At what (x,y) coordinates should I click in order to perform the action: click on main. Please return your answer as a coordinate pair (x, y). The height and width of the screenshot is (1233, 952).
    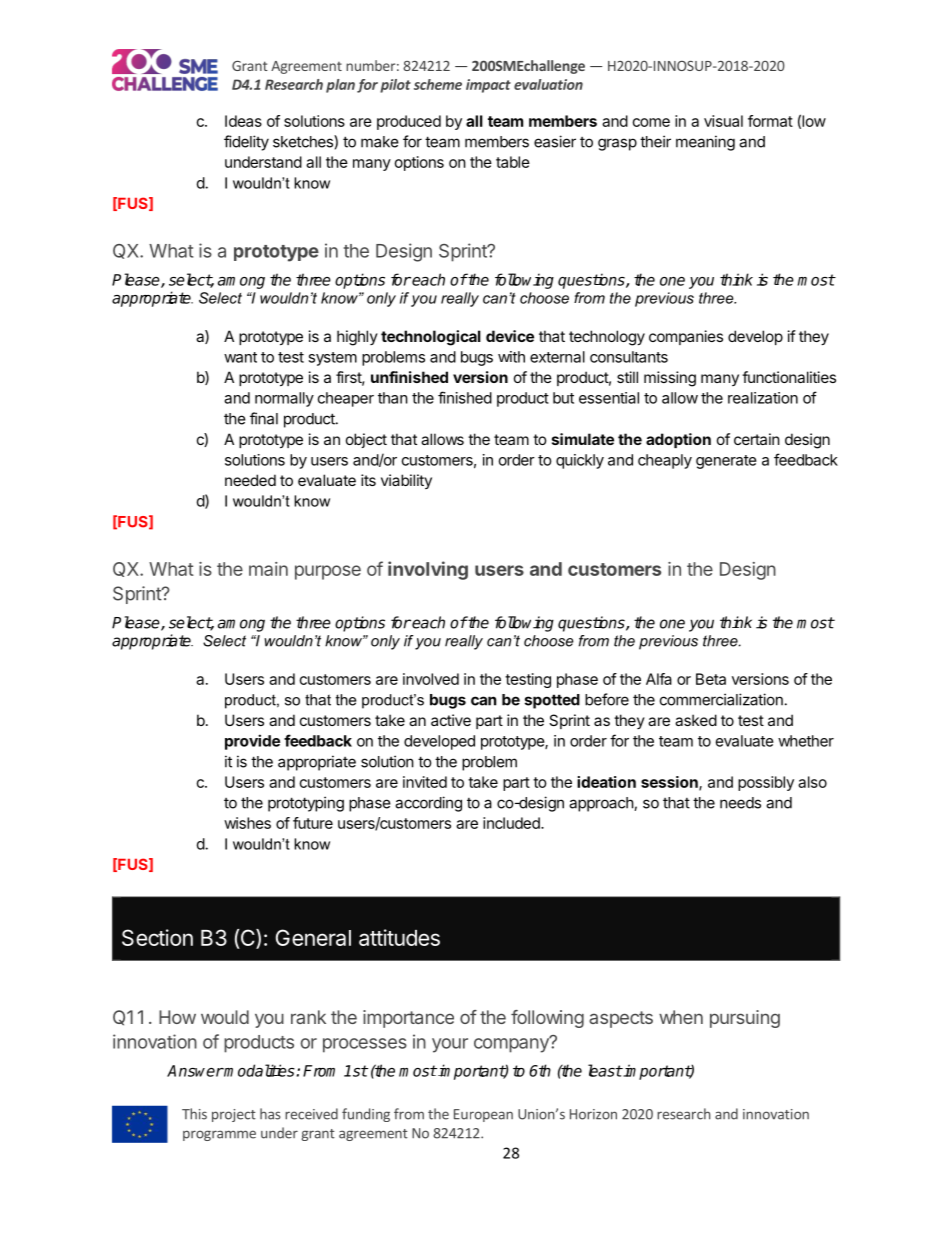
    Looking at the image, I should click on (268, 569).
